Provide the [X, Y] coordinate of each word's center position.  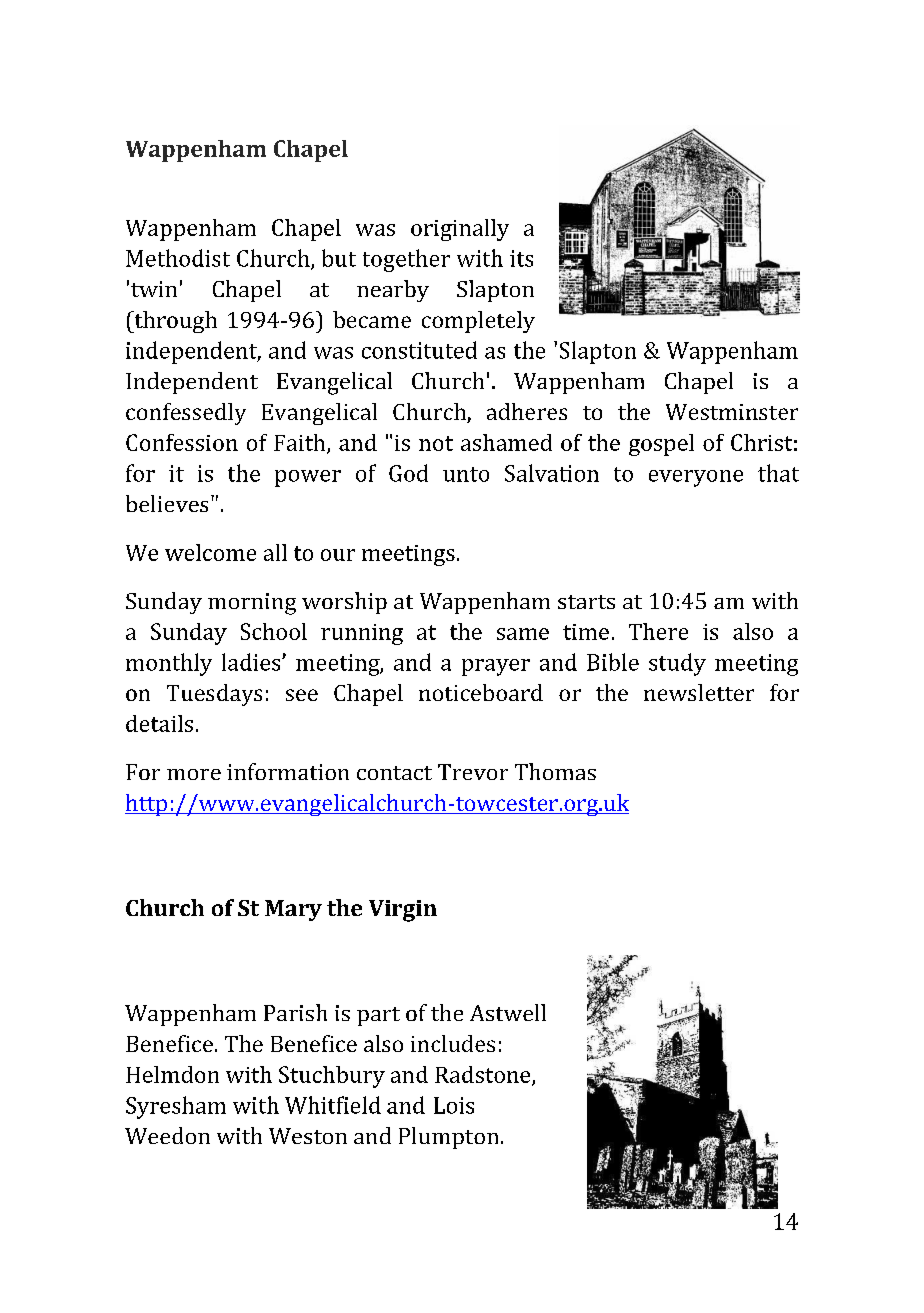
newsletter [699, 692]
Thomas [555, 771]
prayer [496, 667]
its [521, 258]
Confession [182, 442]
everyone [696, 478]
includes [453, 1043]
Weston [308, 1136]
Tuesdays [214, 695]
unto [466, 474]
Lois [454, 1105]
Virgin [403, 911]
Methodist [178, 258]
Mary [293, 910]
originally [460, 230]
